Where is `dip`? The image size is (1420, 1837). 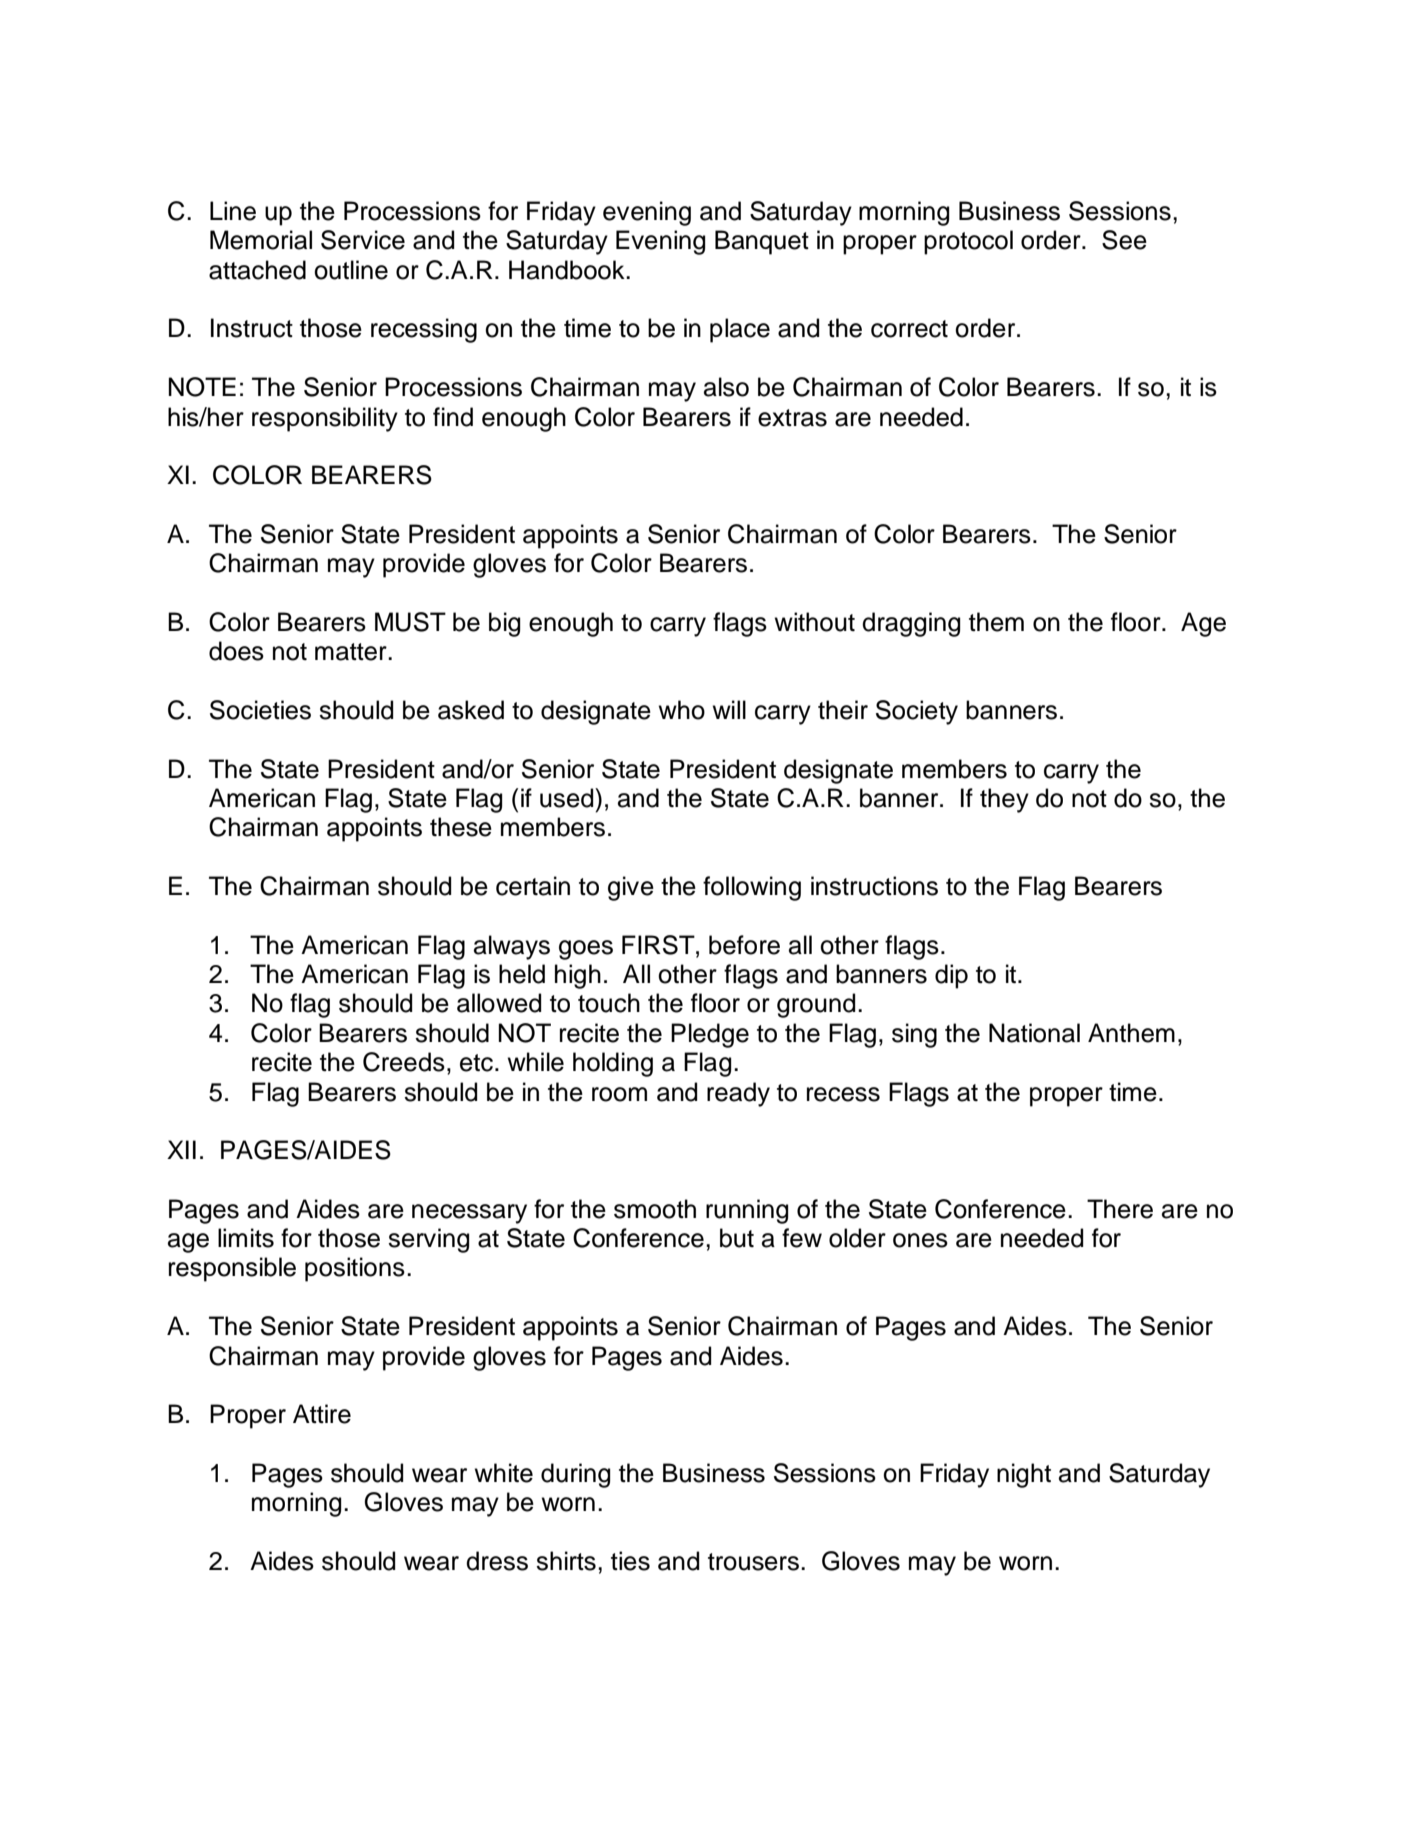
dip is located at coordinates (951, 976).
